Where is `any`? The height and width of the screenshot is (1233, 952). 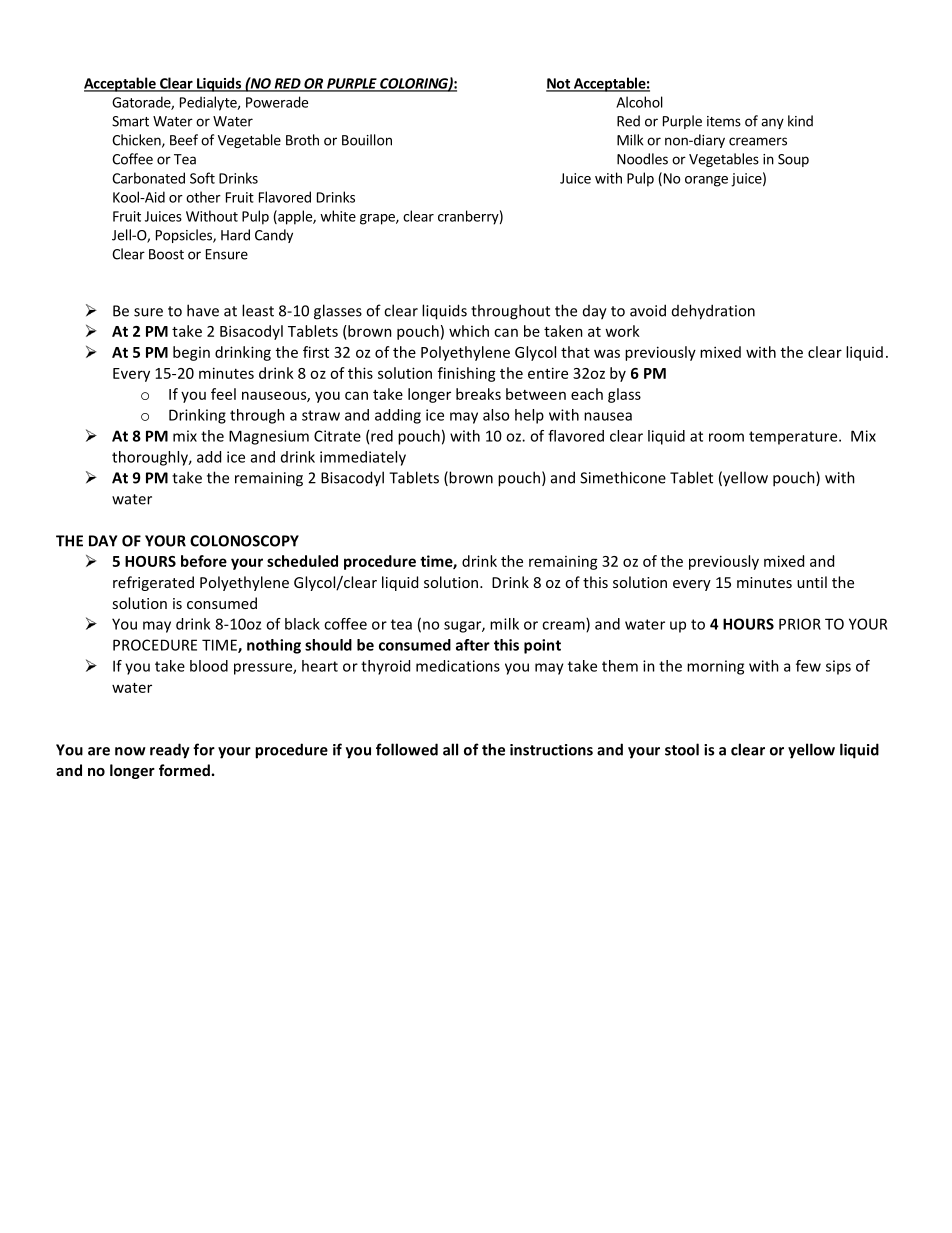
any is located at coordinates (772, 123).
